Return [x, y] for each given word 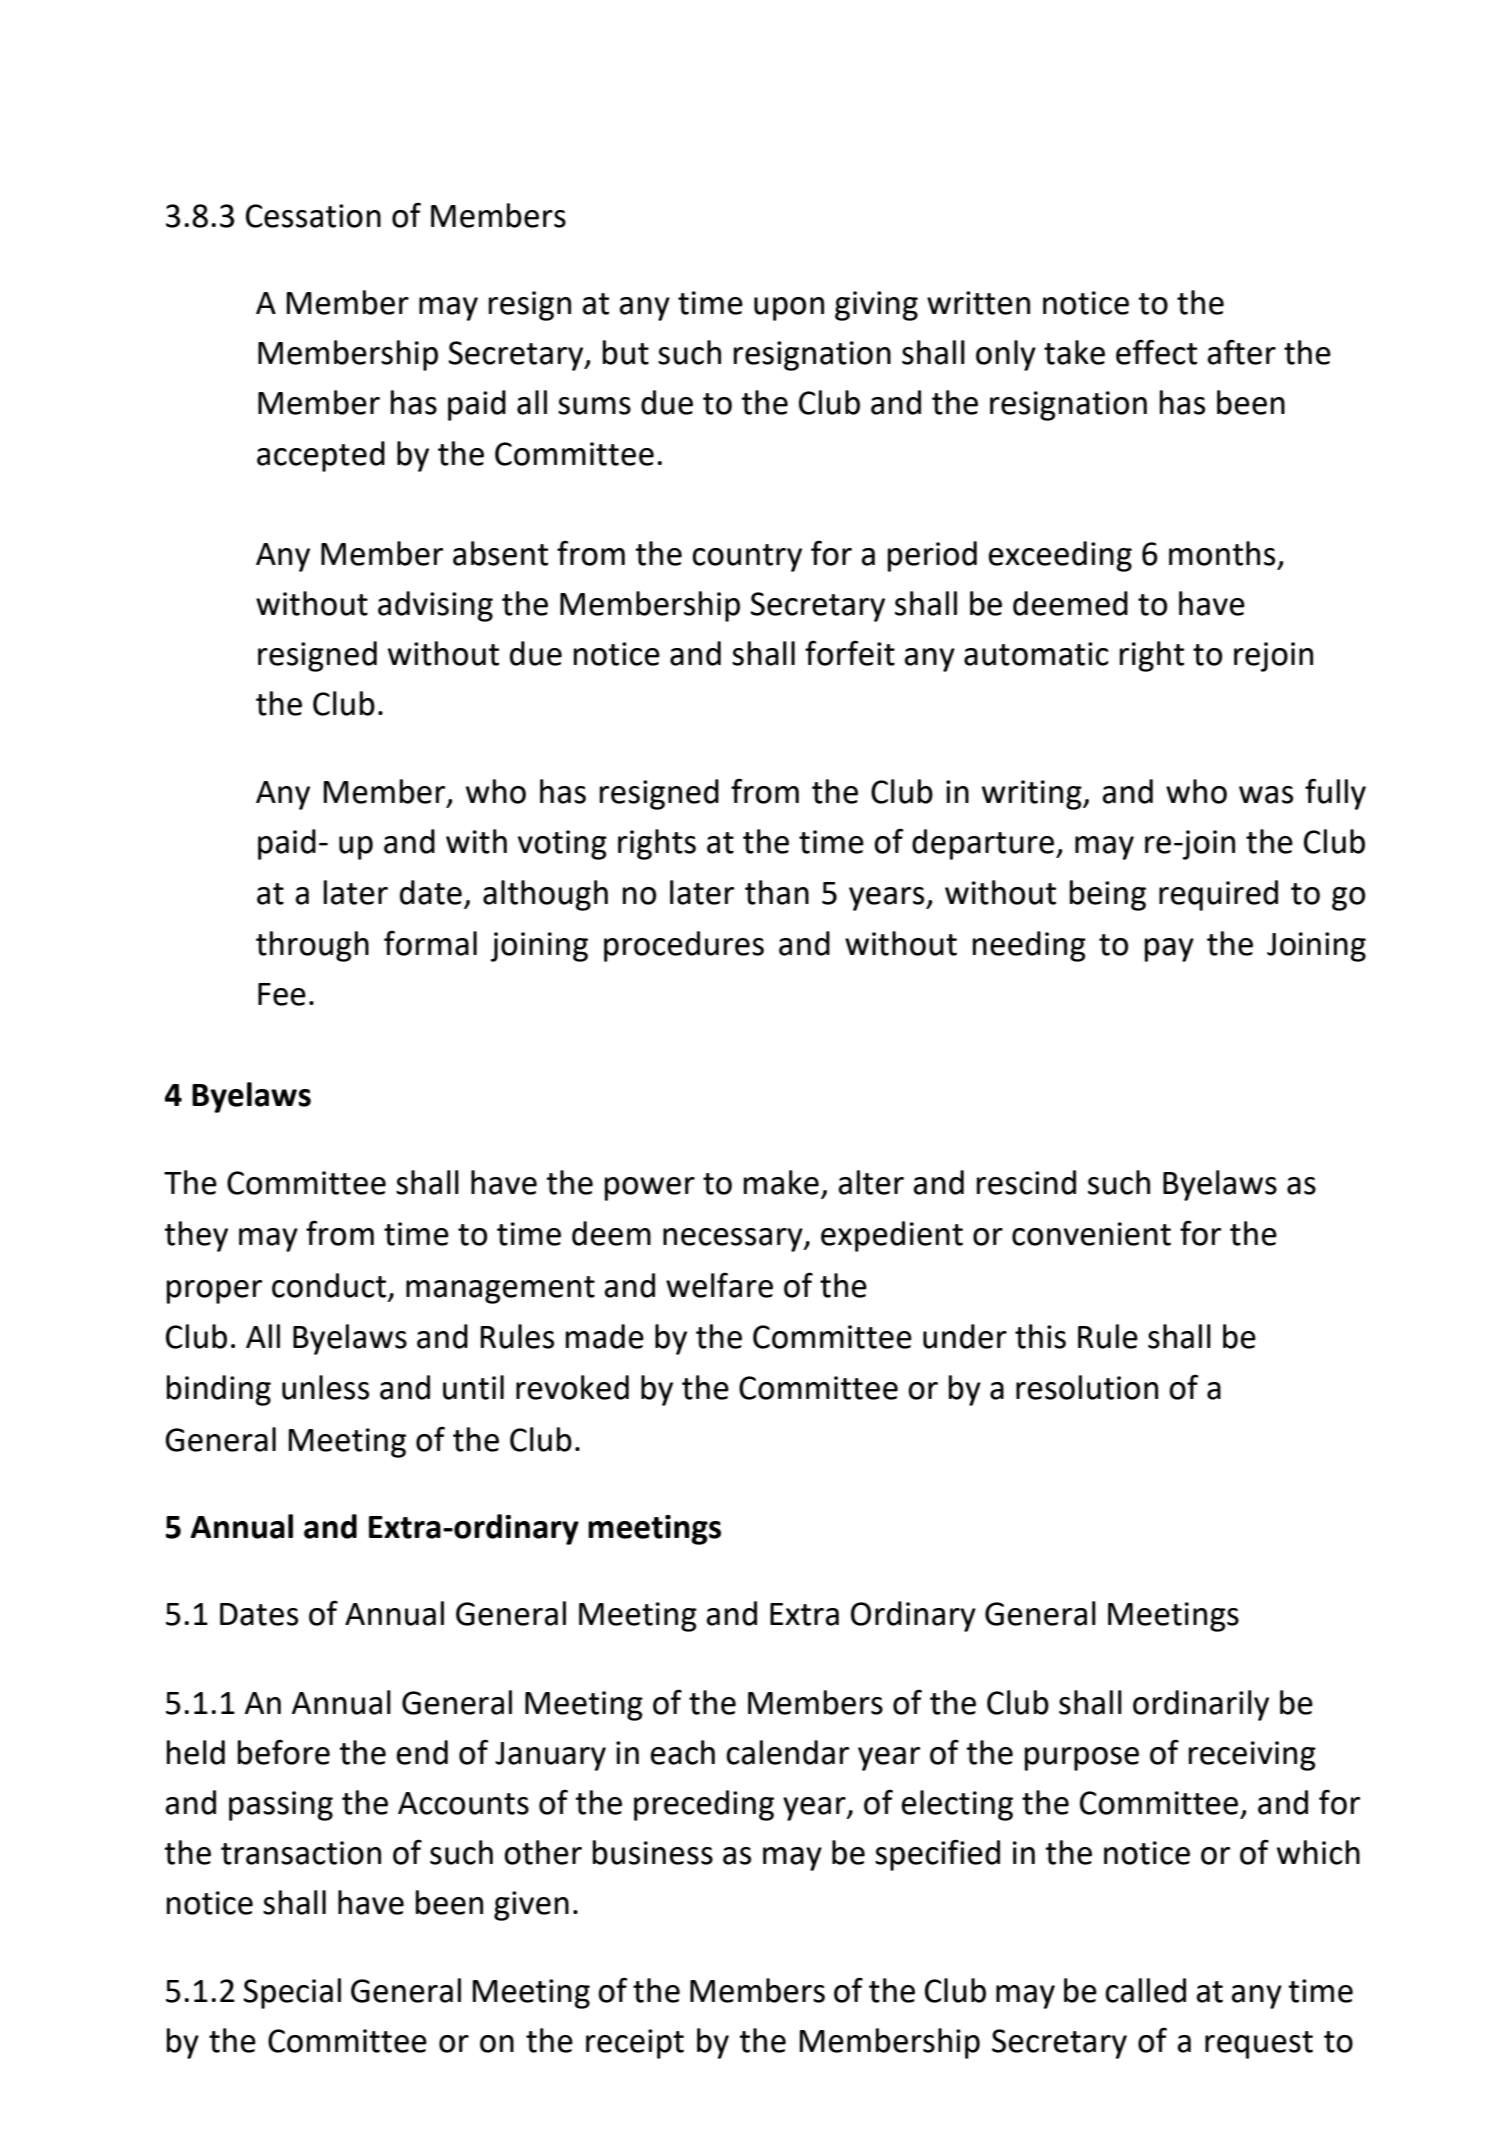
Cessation [313, 216]
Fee [282, 994]
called [1145, 1990]
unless [325, 1387]
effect [1156, 352]
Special [292, 1993]
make [781, 1182]
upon [789, 309]
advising [435, 606]
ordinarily [1201, 1705]
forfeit [850, 653]
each [683, 1752]
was [1266, 795]
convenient [1091, 1234]
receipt [635, 2044]
